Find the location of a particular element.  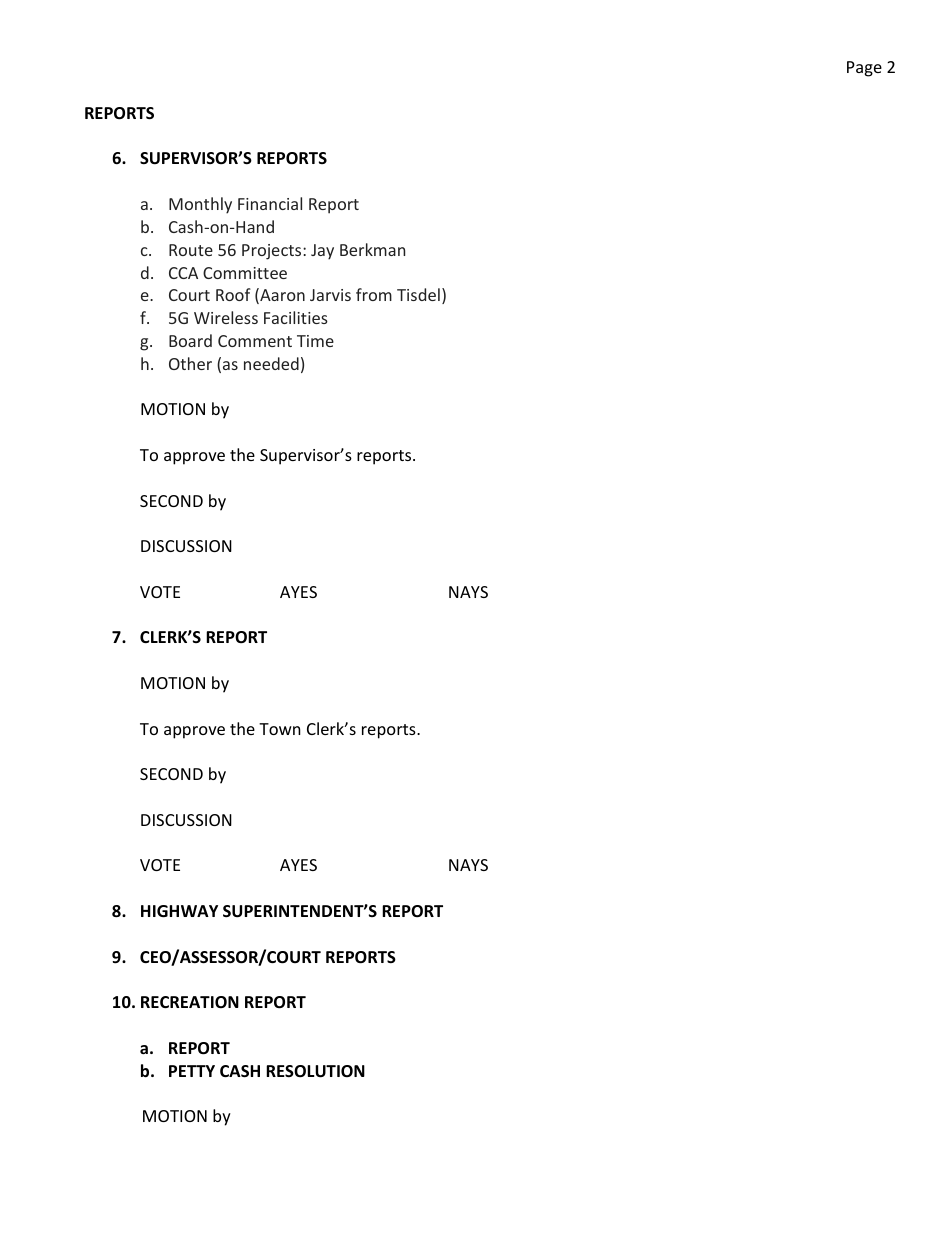

Financial is located at coordinates (270, 203).
